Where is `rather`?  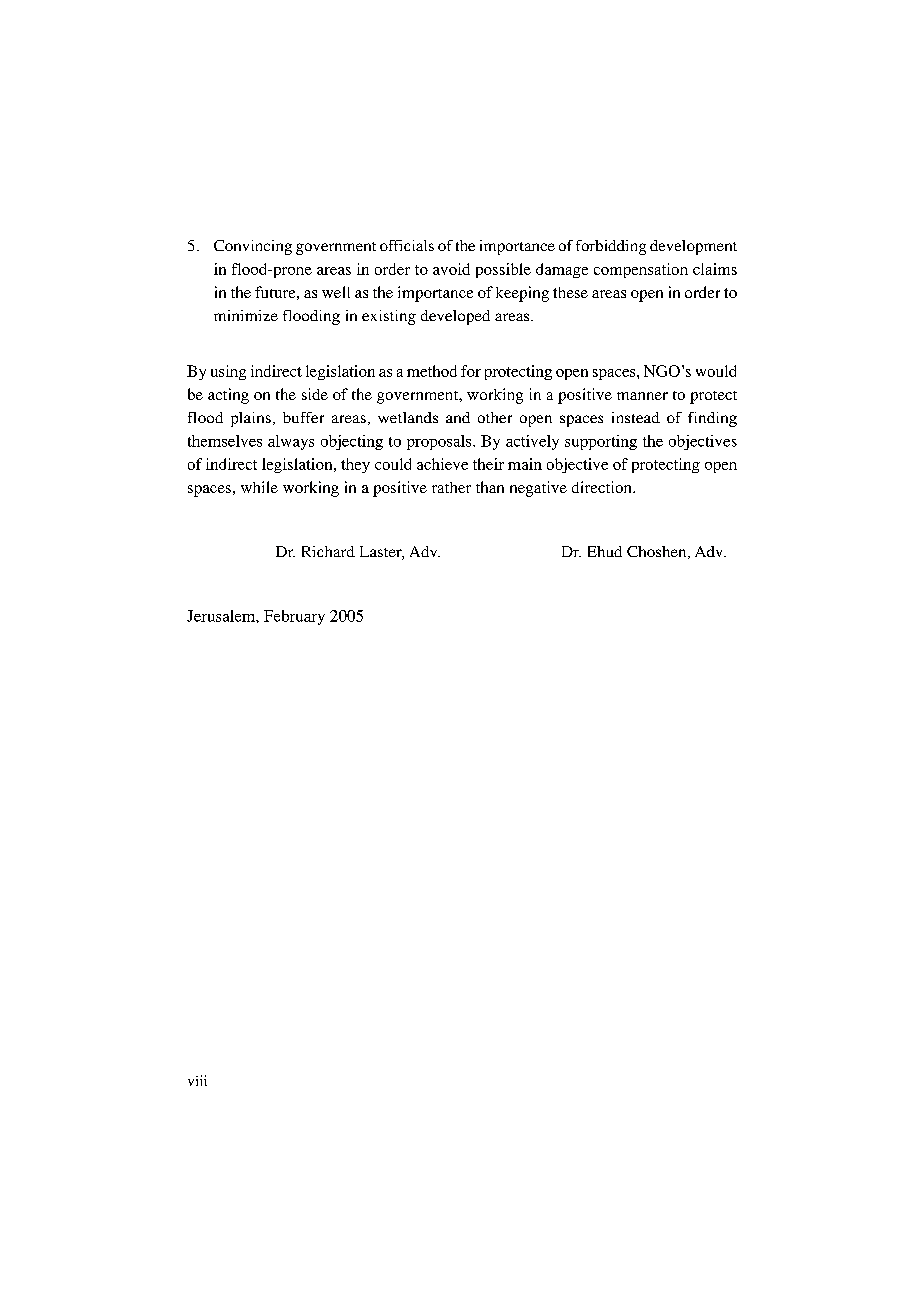 rather is located at coordinates (451, 487).
